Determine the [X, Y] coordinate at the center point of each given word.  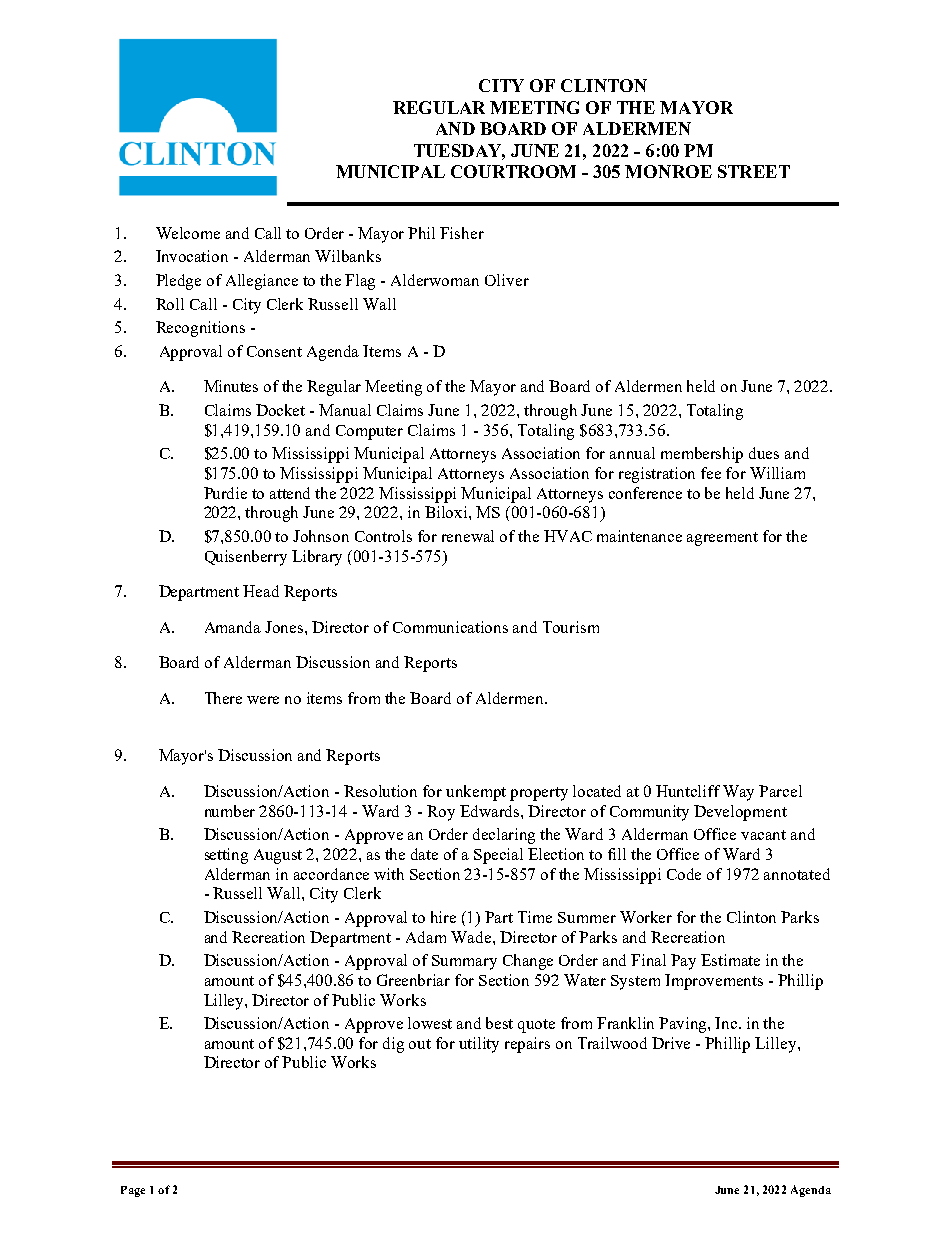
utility [479, 1045]
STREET [754, 171]
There [223, 698]
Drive [671, 1043]
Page [133, 1191]
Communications [450, 627]
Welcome [188, 233]
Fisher [462, 233]
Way [738, 793]
